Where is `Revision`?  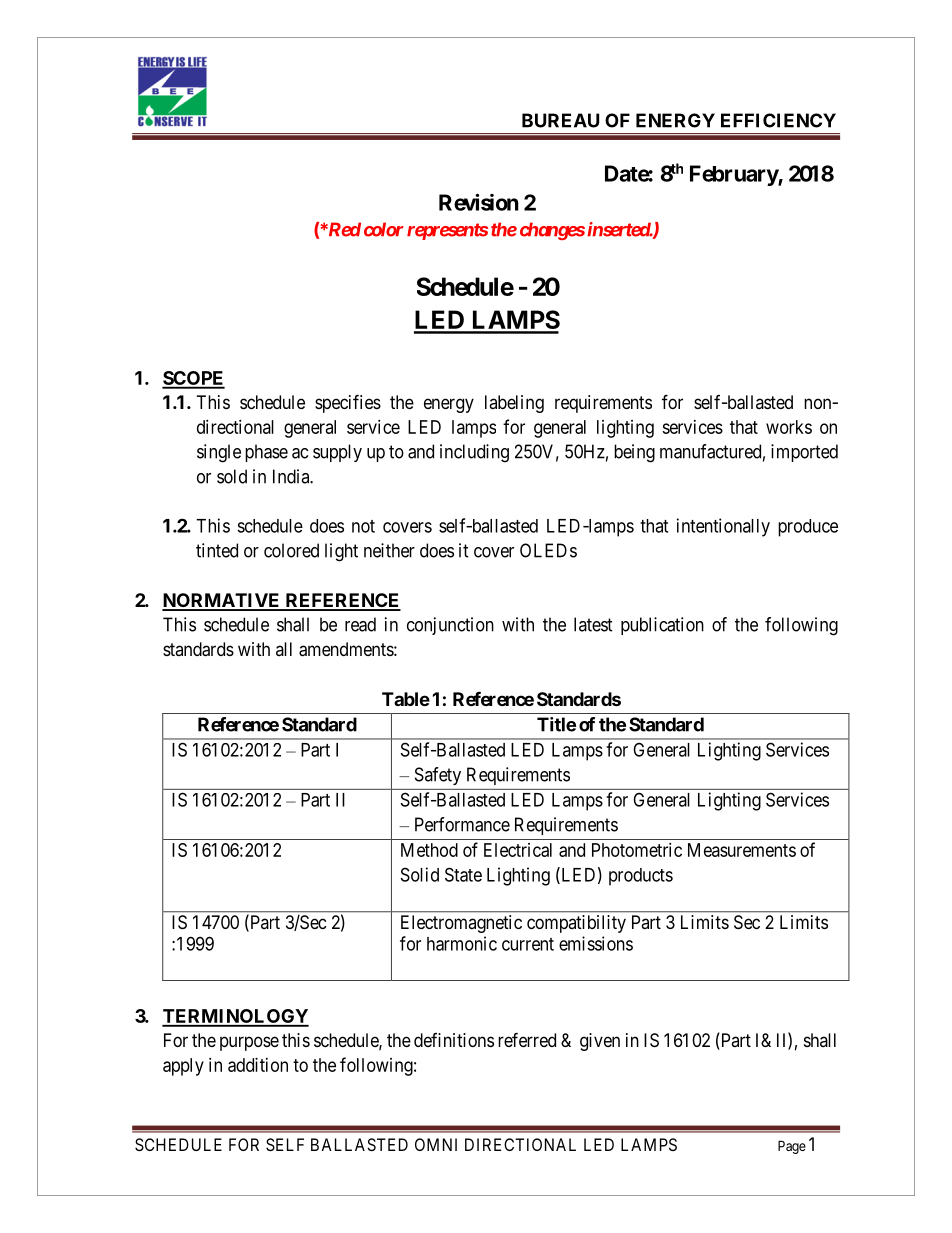
Revision is located at coordinates (479, 202).
